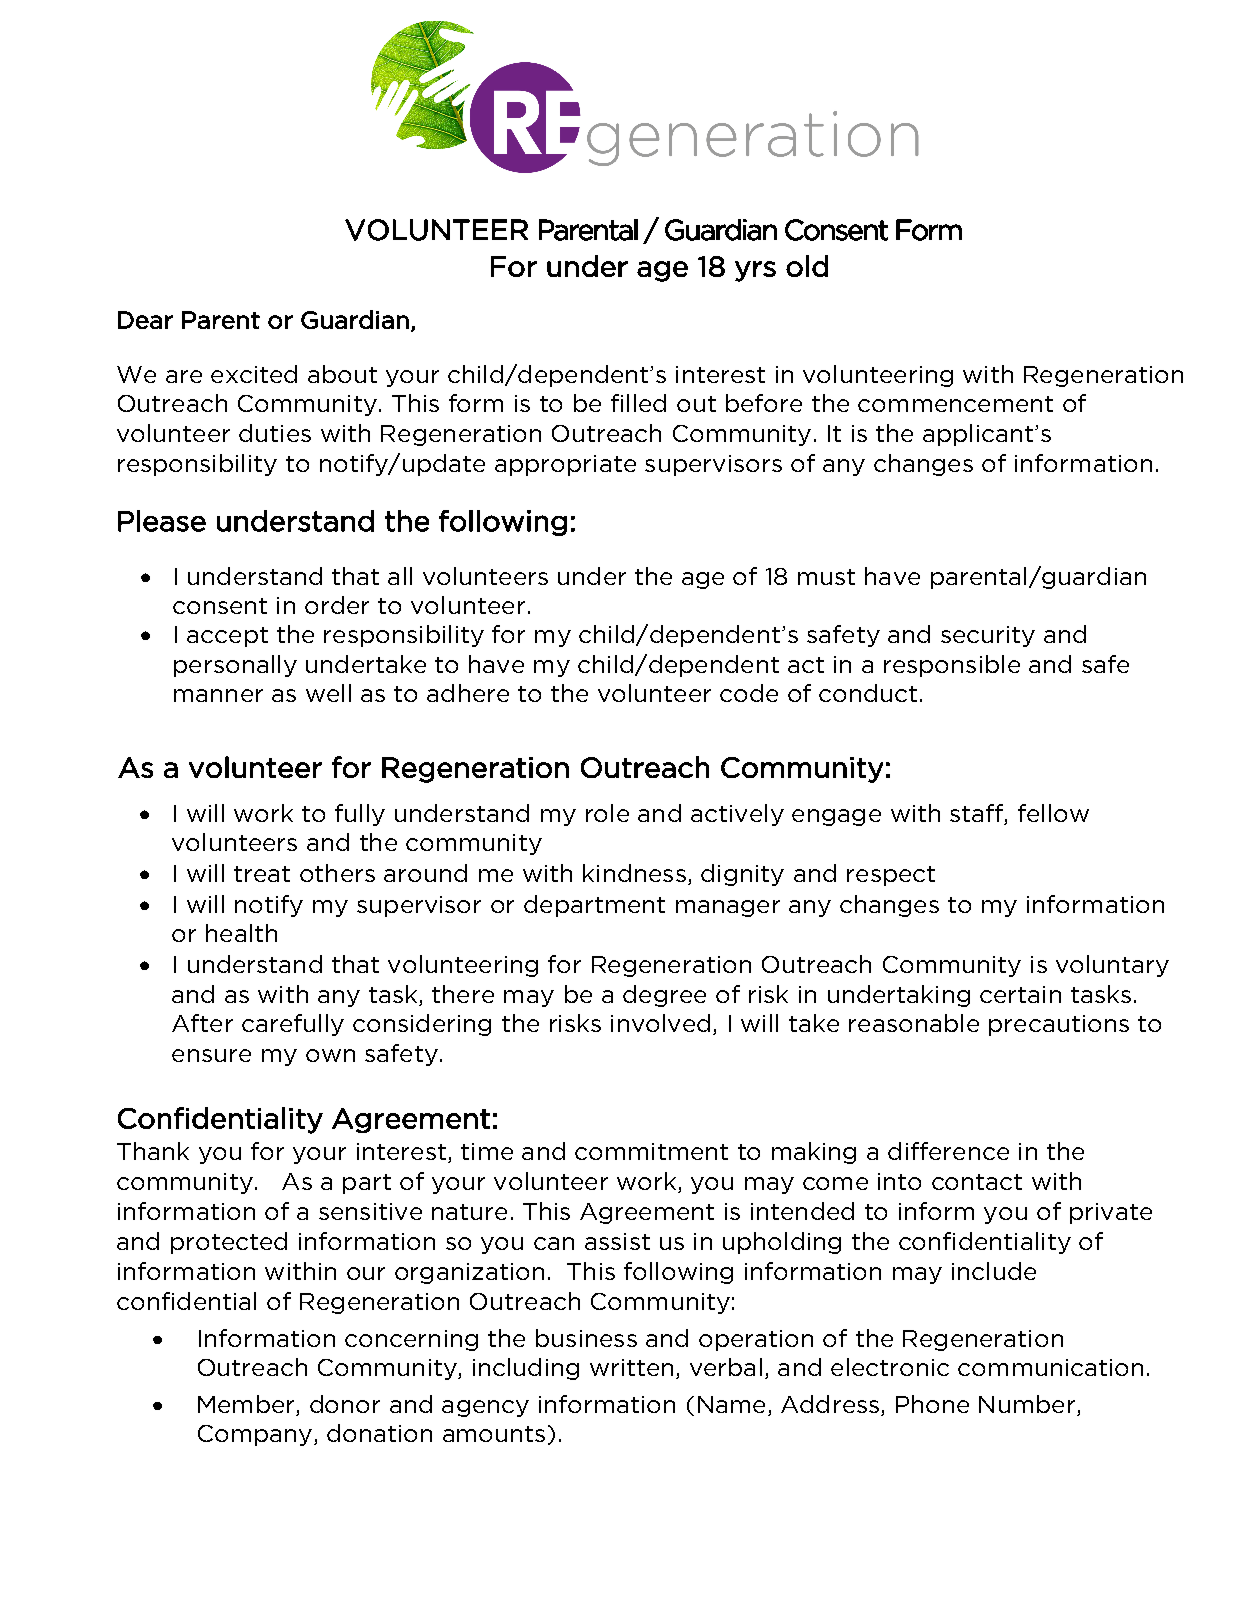  Describe the element at coordinates (1027, 1404) in the page. I see `Number` at that location.
